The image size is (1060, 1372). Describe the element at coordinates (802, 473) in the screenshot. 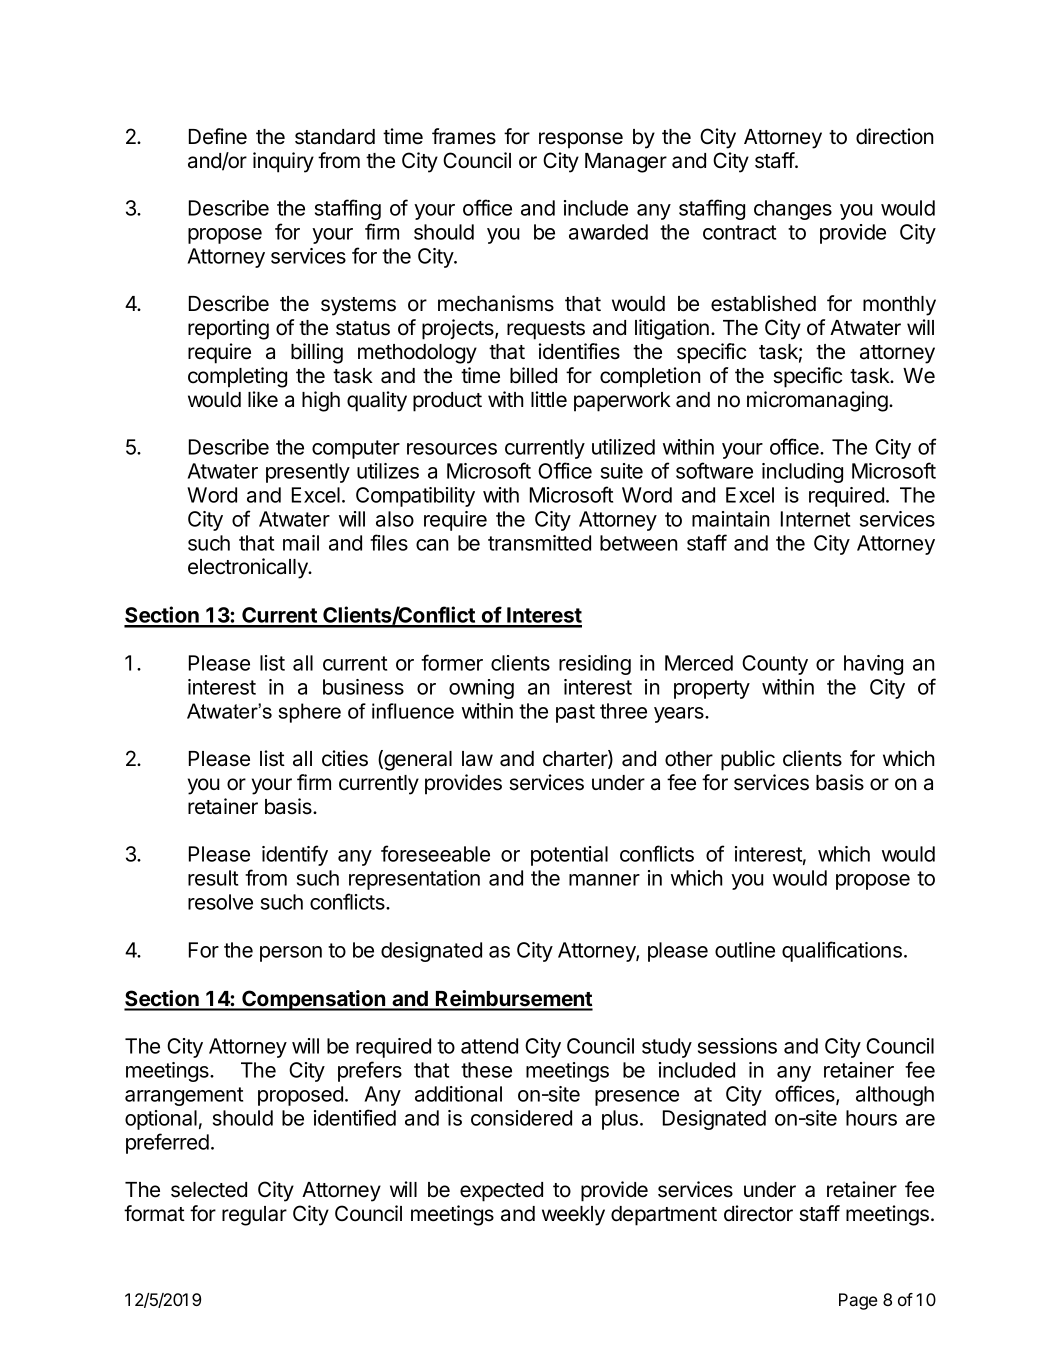

I see `including` at that location.
